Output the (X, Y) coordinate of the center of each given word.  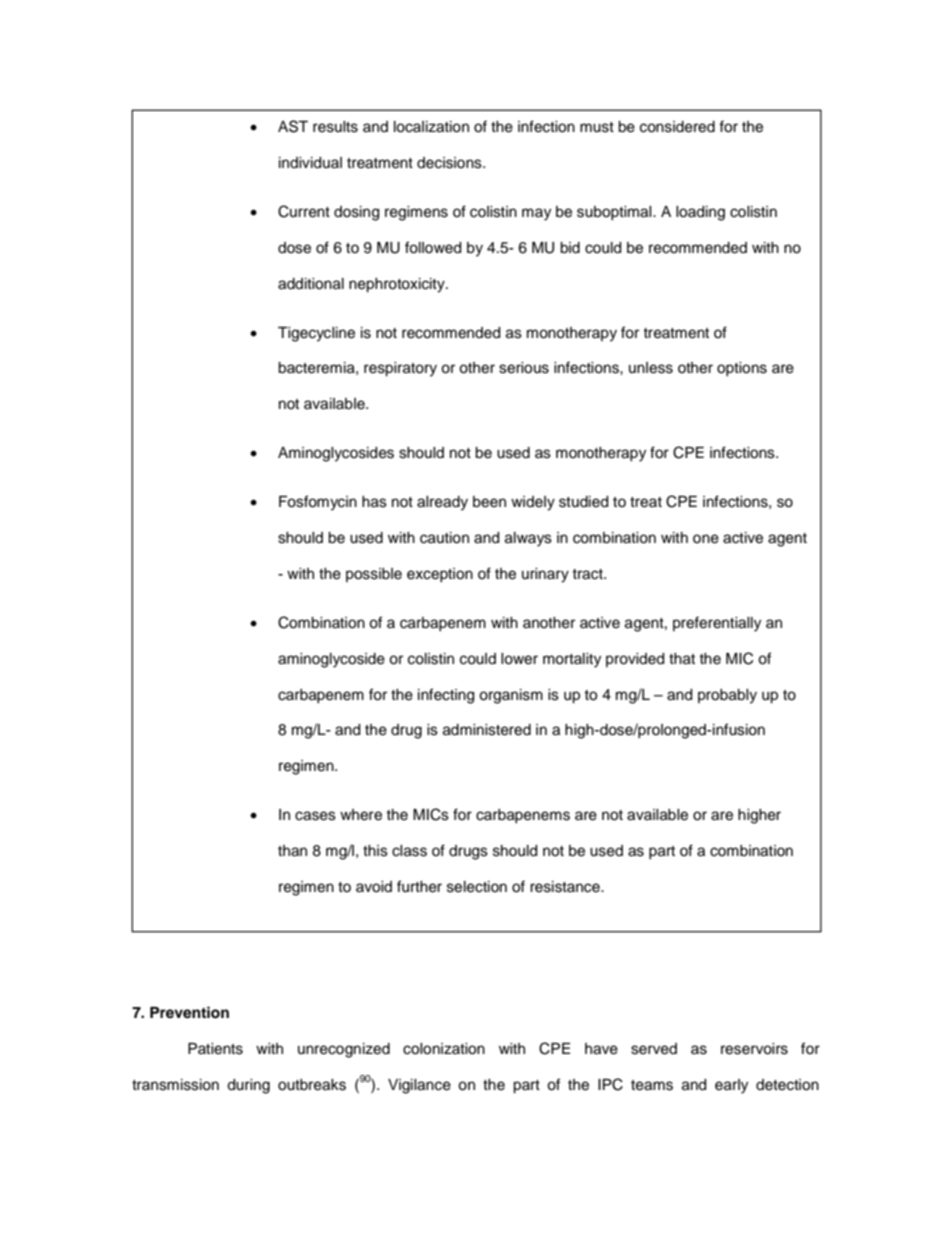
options (742, 369)
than (292, 851)
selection (477, 887)
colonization (444, 1049)
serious (524, 368)
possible (374, 575)
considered (677, 127)
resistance (566, 887)
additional (311, 284)
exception (440, 575)
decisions (450, 163)
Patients (215, 1049)
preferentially (717, 624)
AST (293, 126)
